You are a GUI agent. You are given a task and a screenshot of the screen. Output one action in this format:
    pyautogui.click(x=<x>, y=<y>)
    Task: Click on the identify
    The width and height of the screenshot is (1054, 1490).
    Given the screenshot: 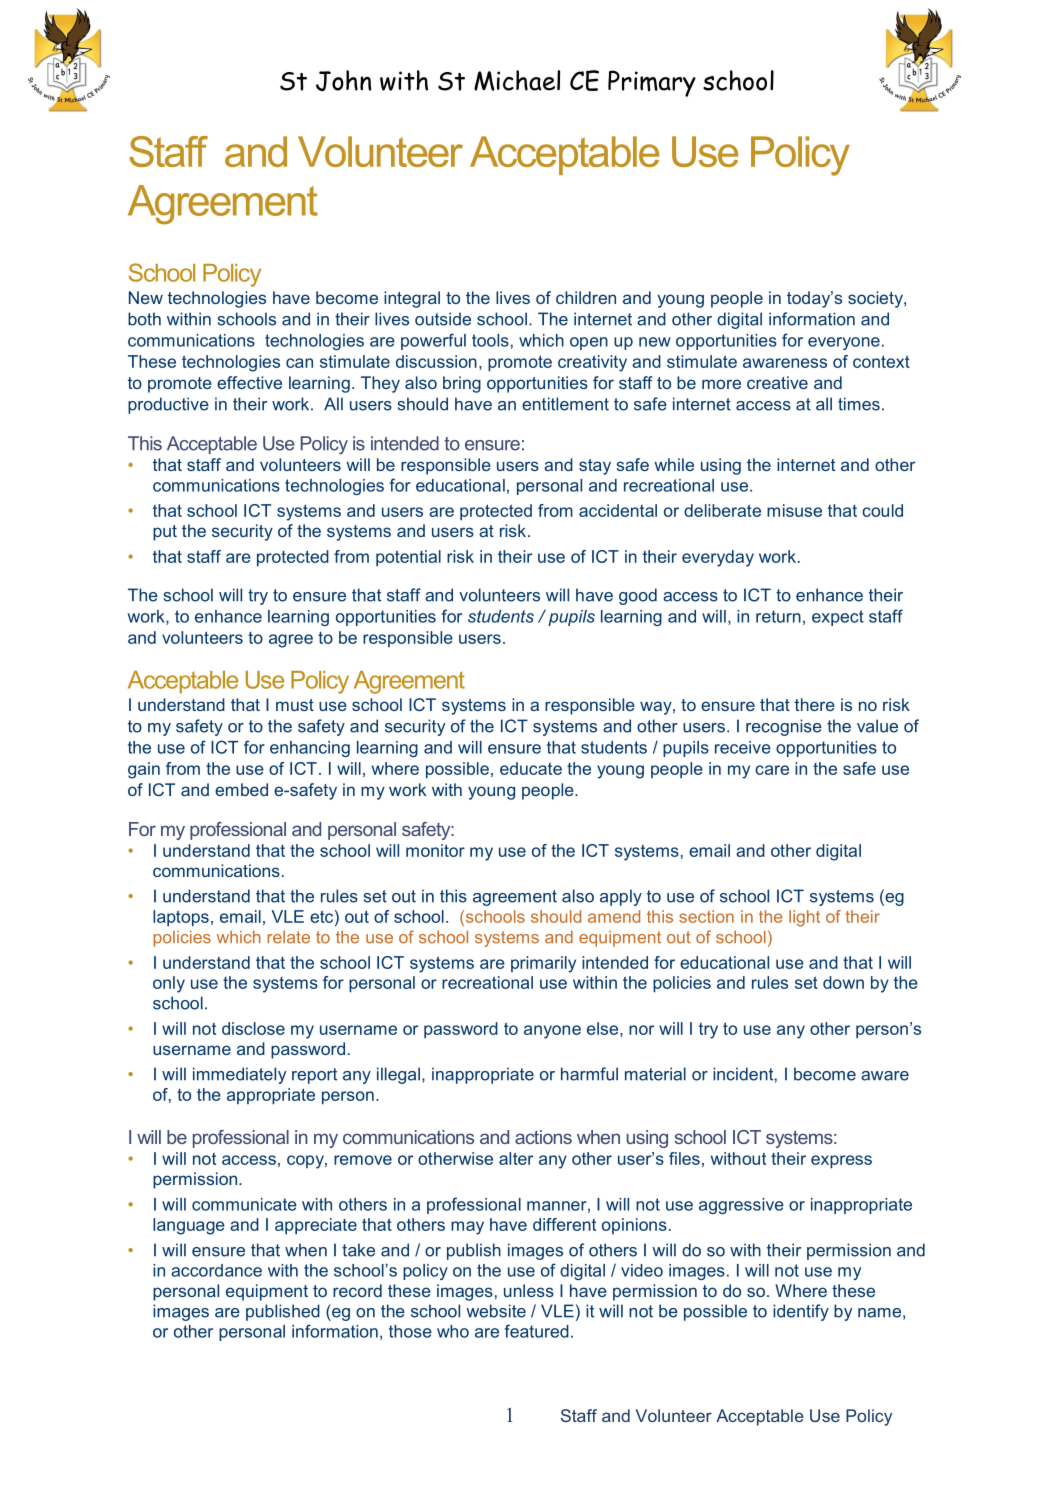 What is the action you would take?
    pyautogui.click(x=801, y=1312)
